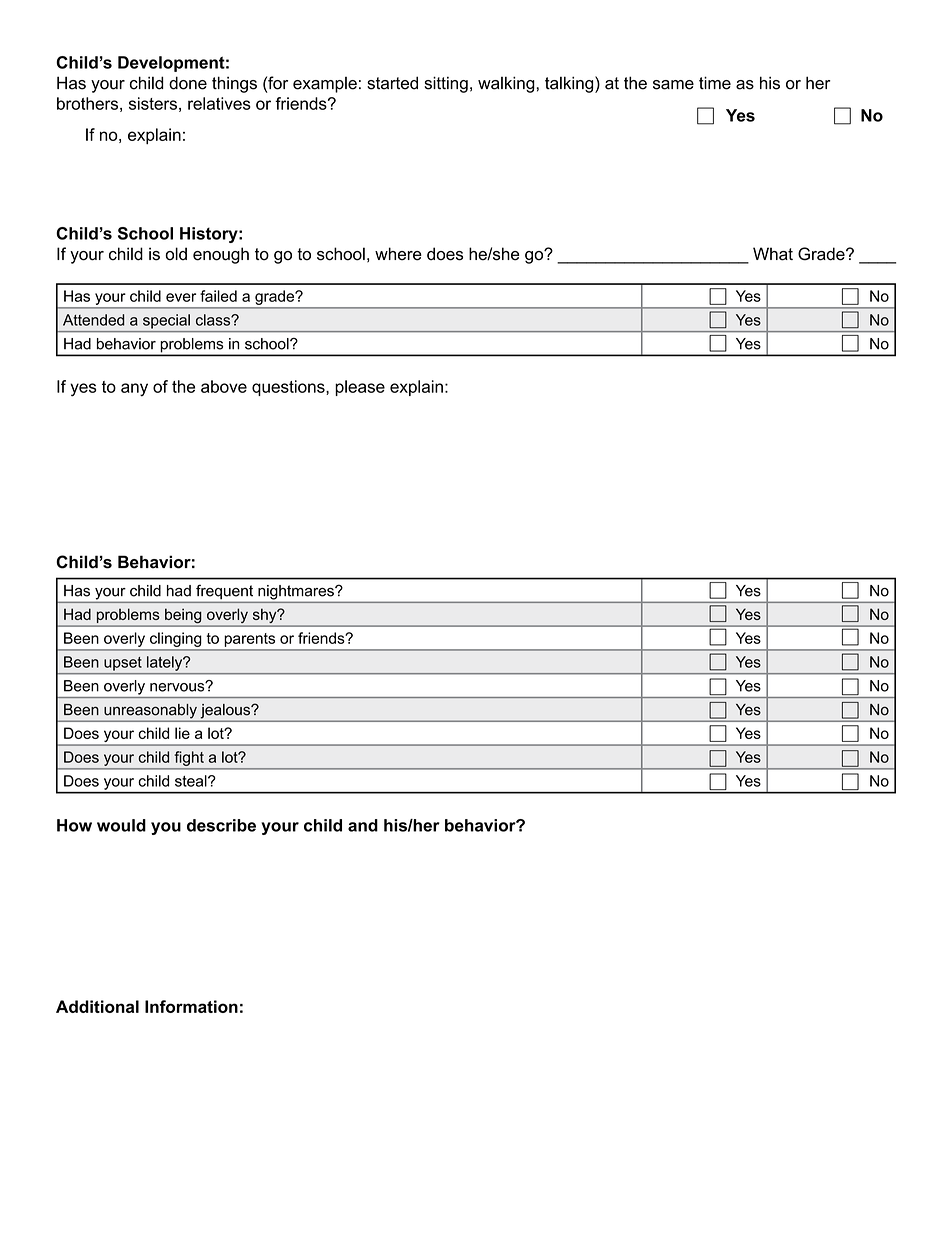  What do you see at coordinates (297, 592) in the image?
I see `nightmares` at bounding box center [297, 592].
